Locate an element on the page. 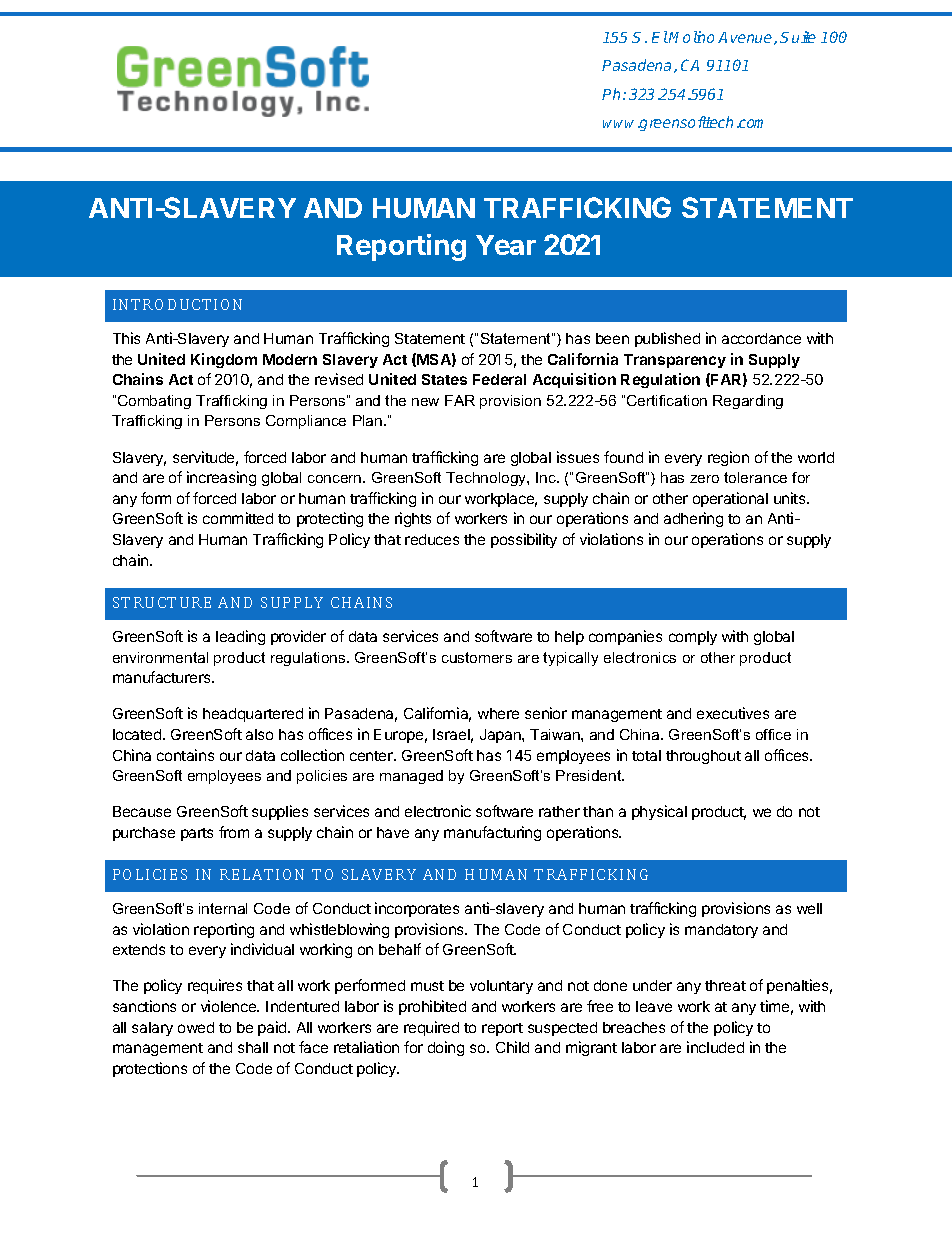  owed is located at coordinates (196, 1027).
